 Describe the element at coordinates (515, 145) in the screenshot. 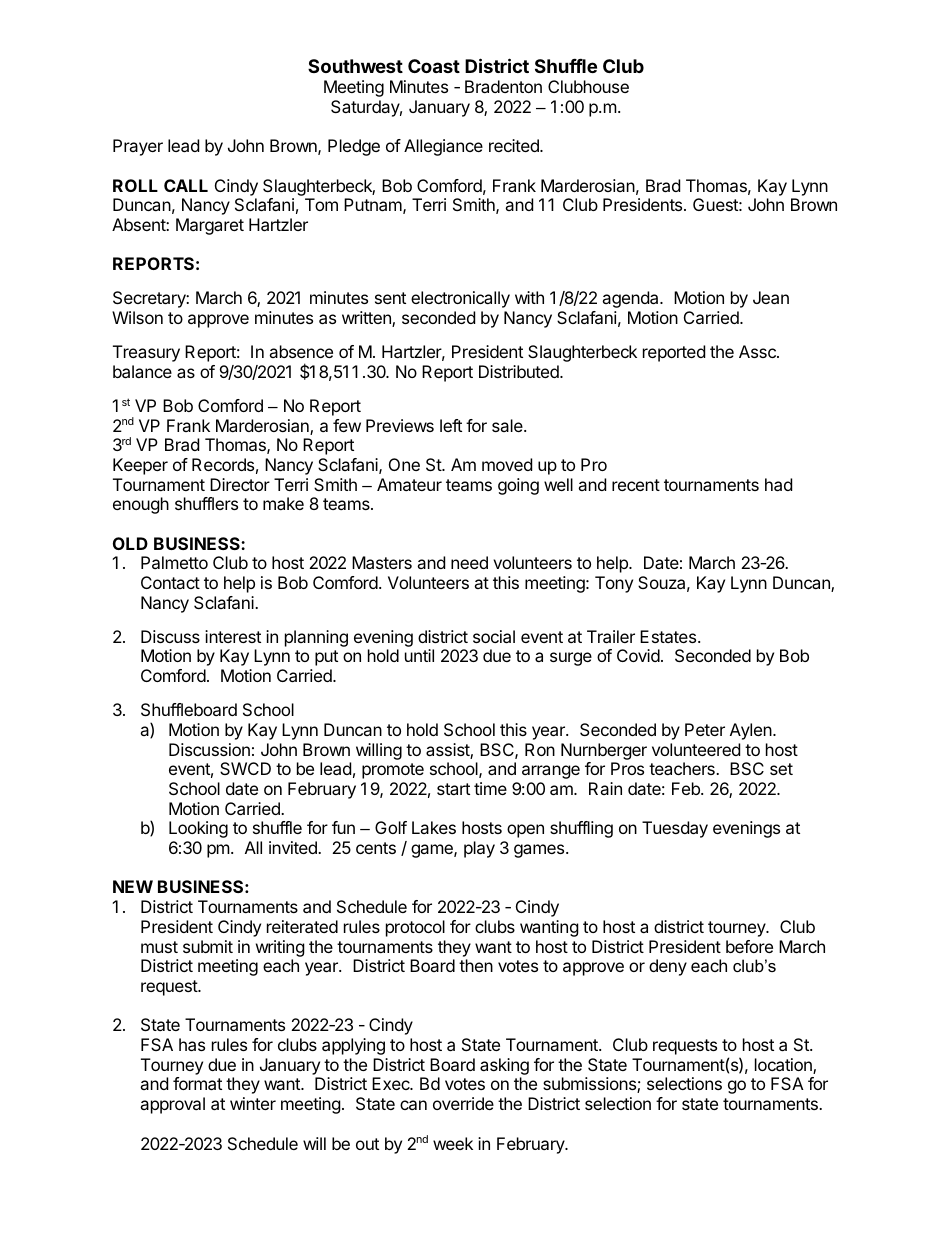

I see `recited` at that location.
